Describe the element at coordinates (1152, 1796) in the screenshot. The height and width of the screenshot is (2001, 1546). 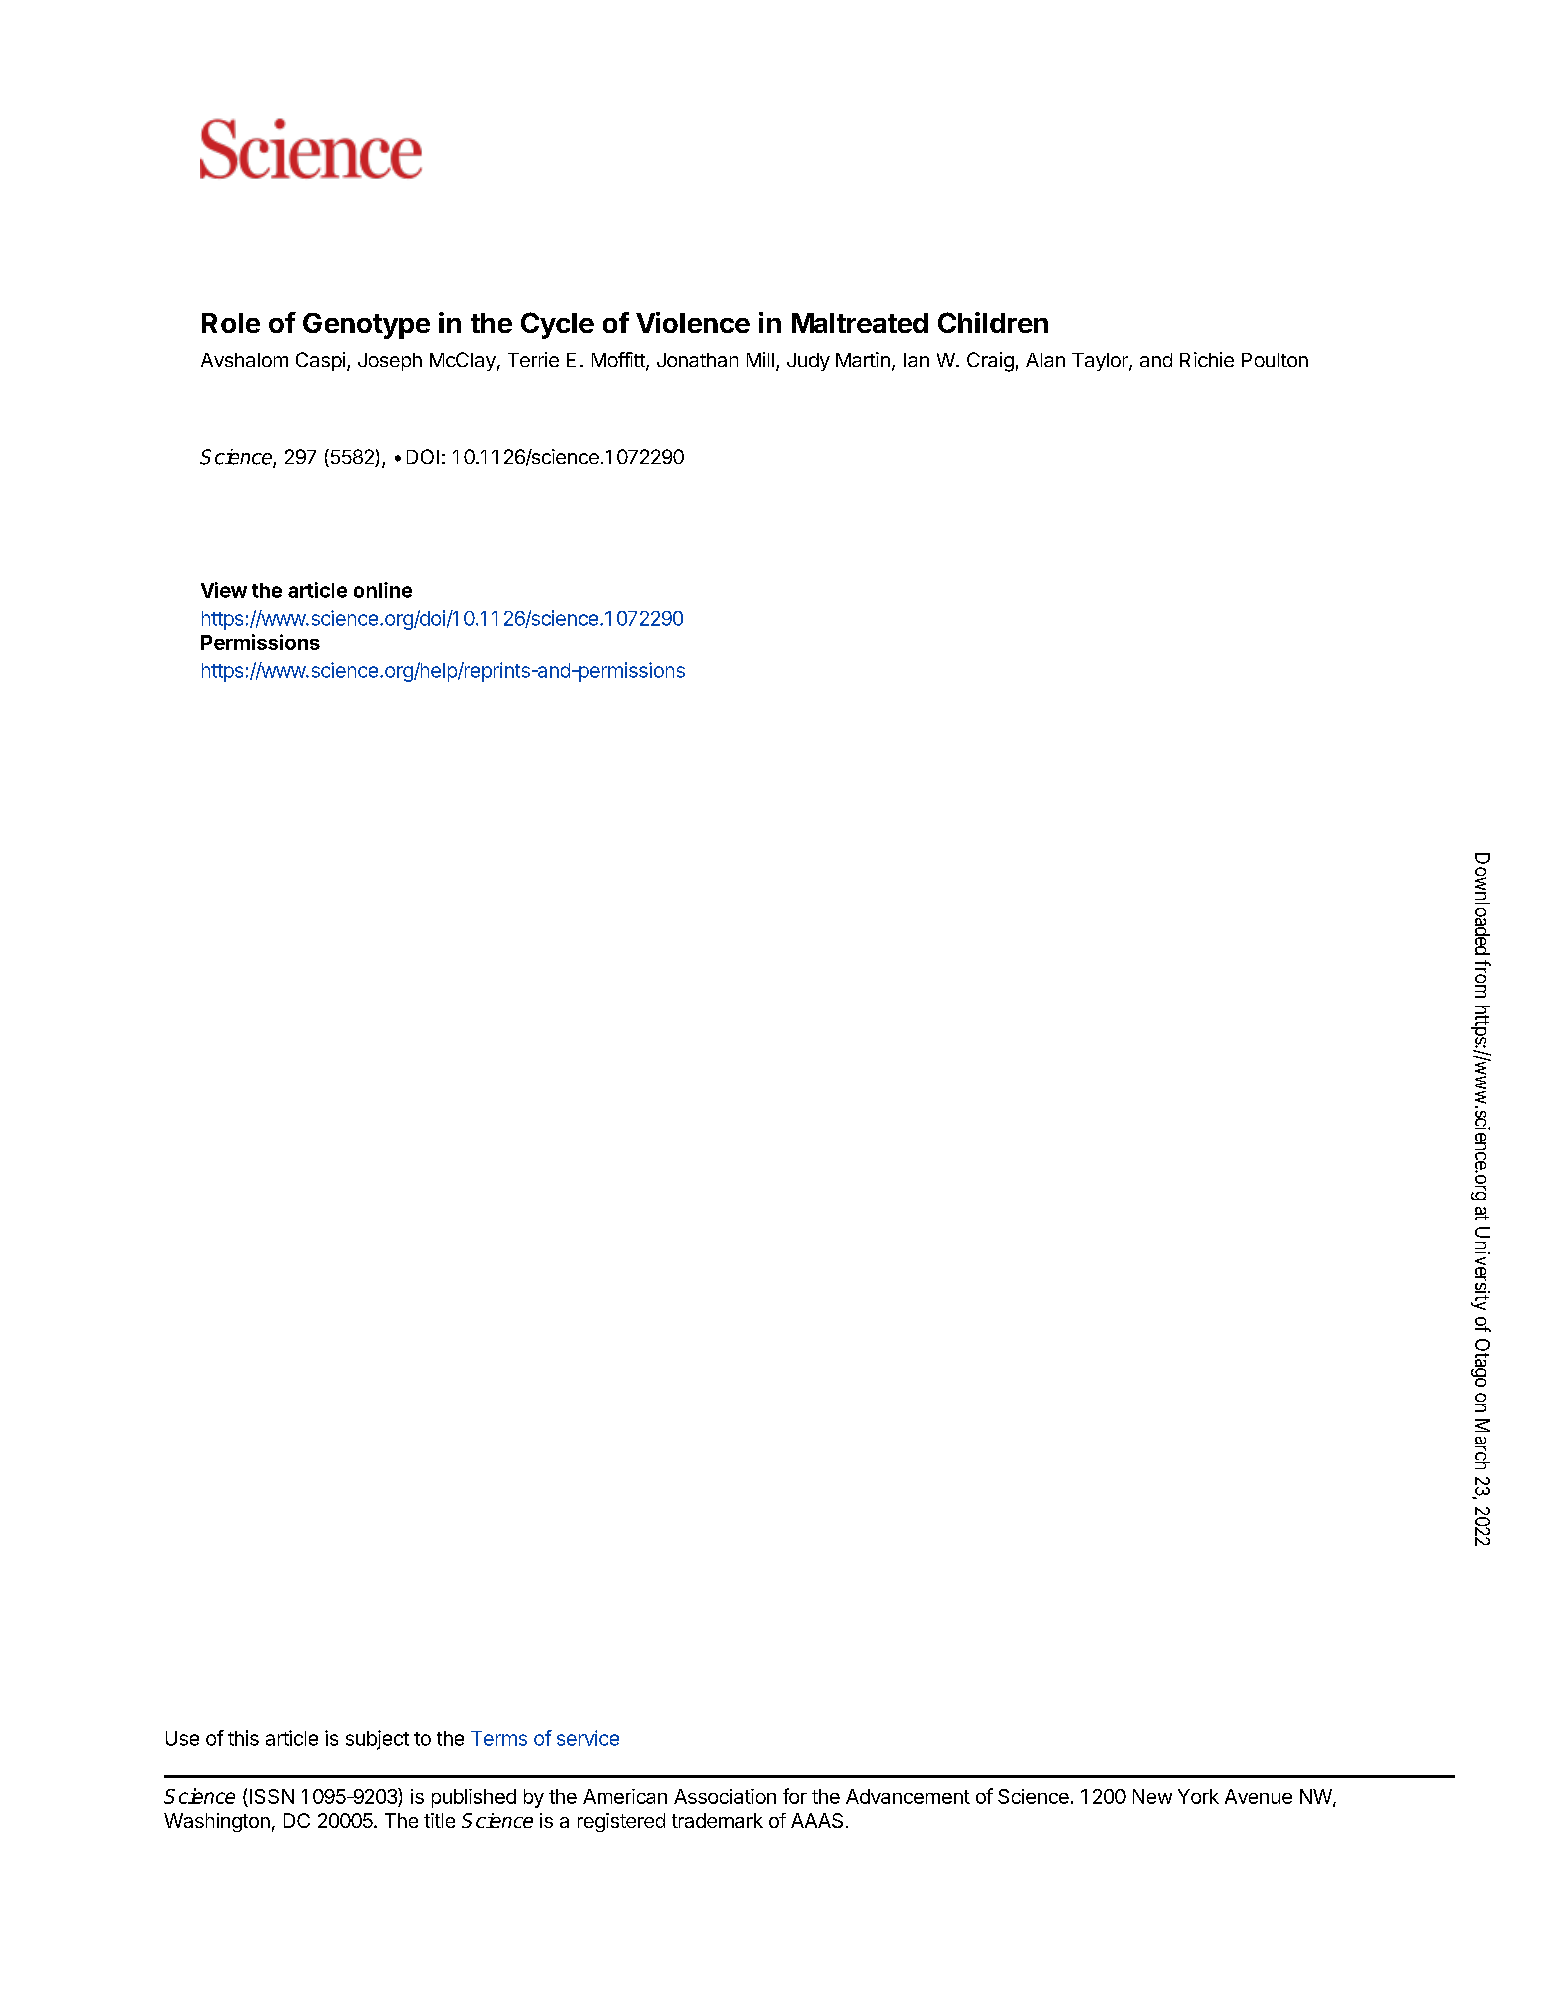
I see `New` at that location.
